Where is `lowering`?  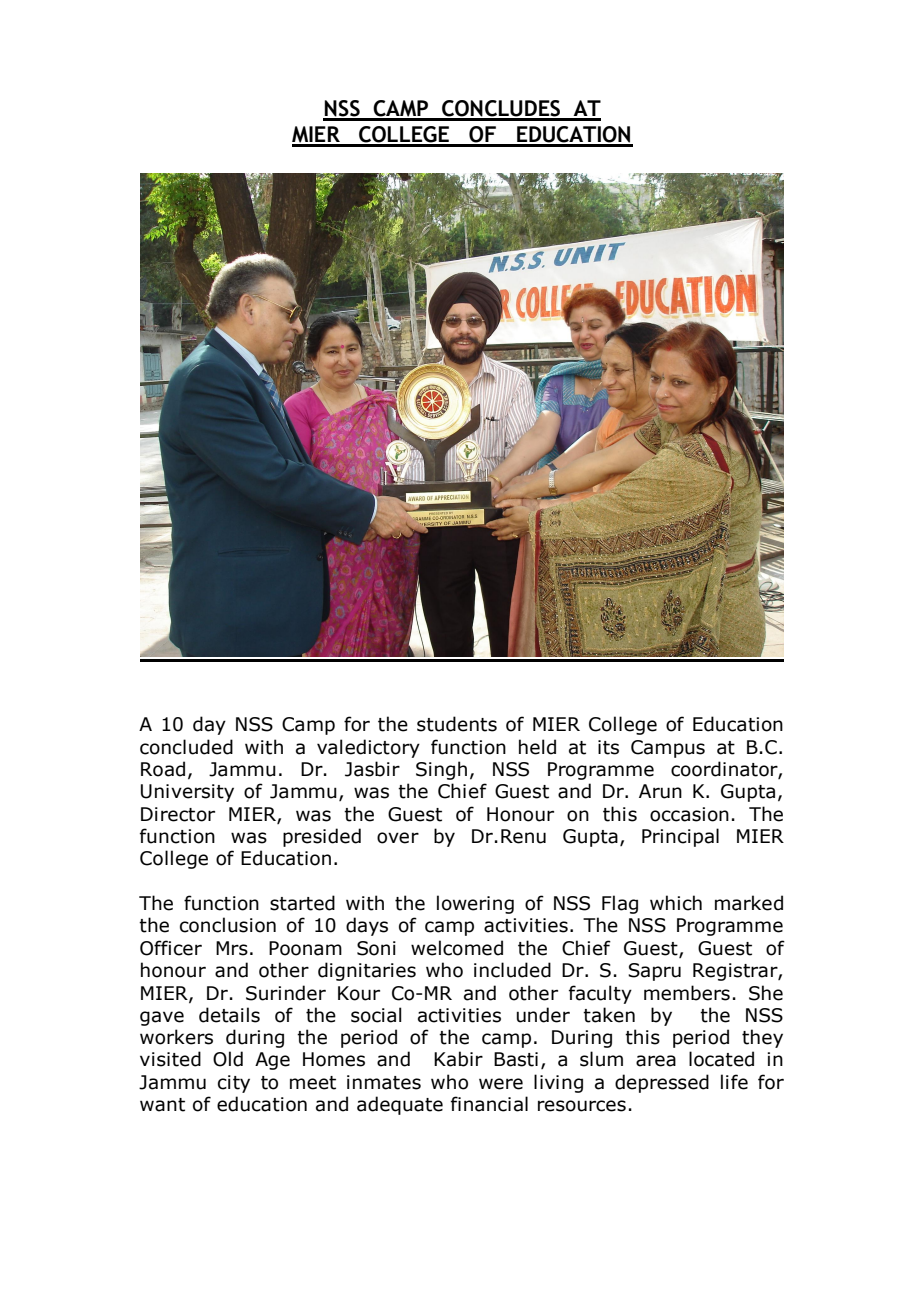
lowering is located at coordinates (475, 904).
